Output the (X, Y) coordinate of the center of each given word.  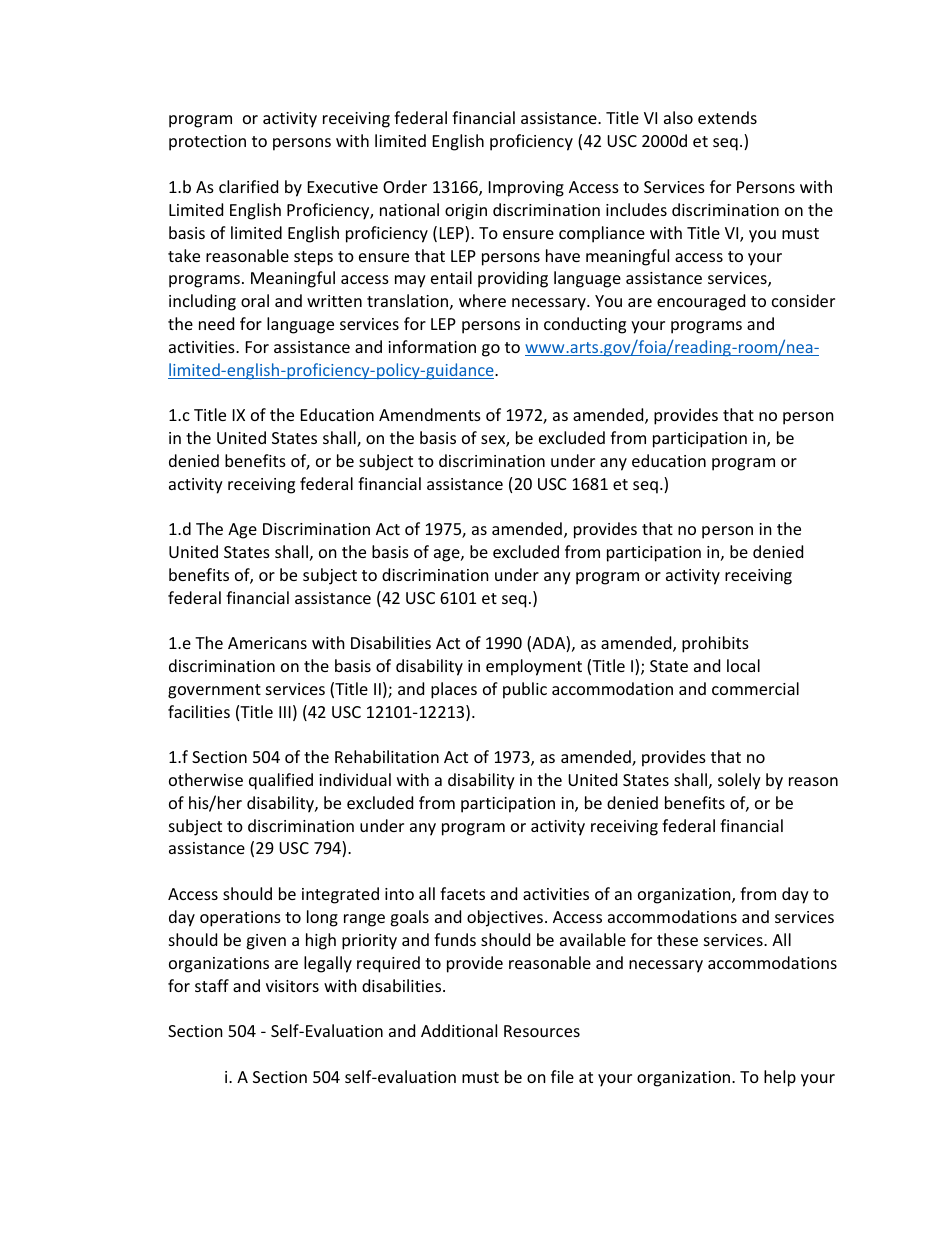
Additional (459, 1030)
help (780, 1078)
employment (534, 667)
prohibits (715, 644)
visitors (292, 986)
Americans (267, 643)
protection (207, 143)
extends (727, 117)
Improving (526, 189)
